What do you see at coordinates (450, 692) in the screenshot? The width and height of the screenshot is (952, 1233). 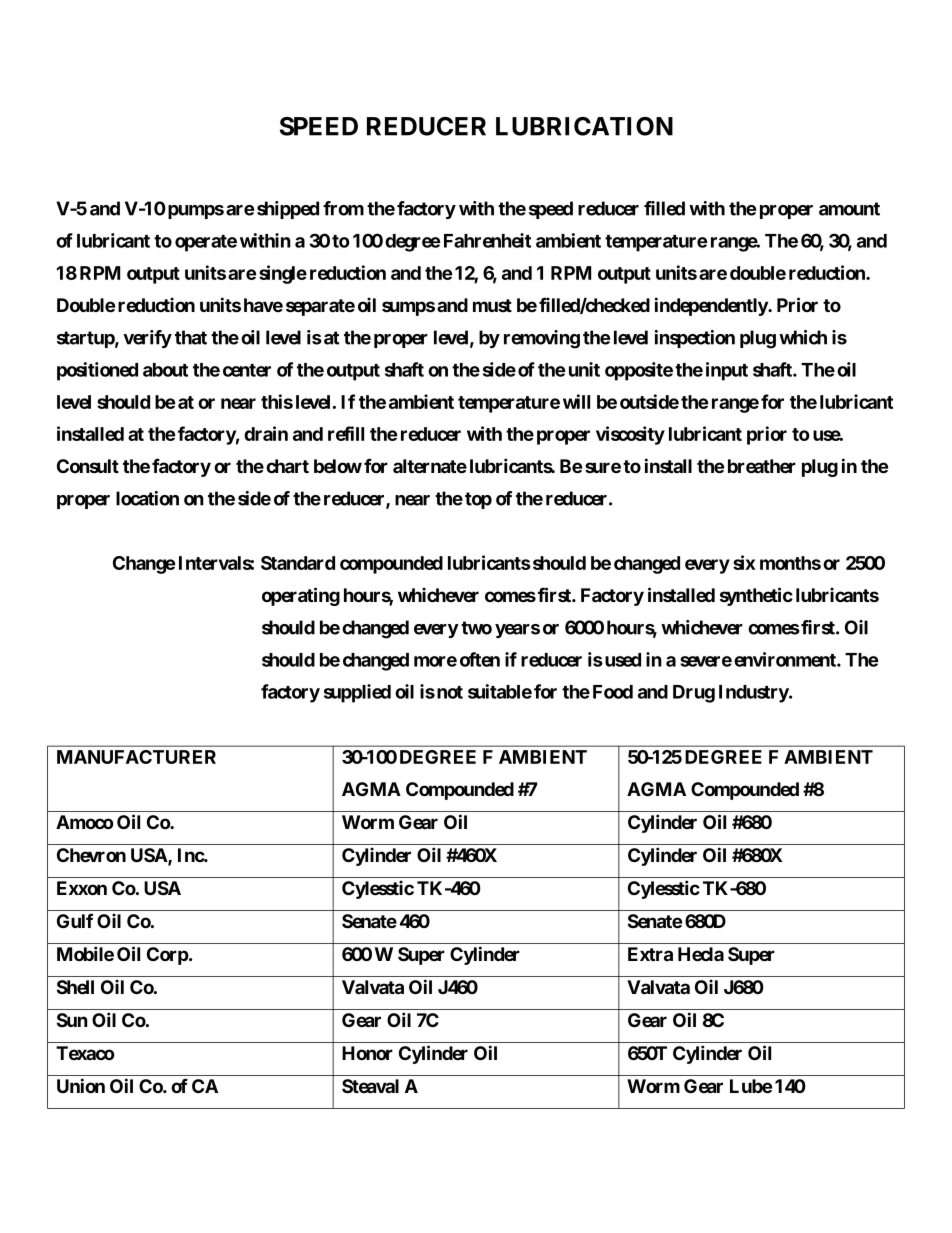 I see `not` at bounding box center [450, 692].
